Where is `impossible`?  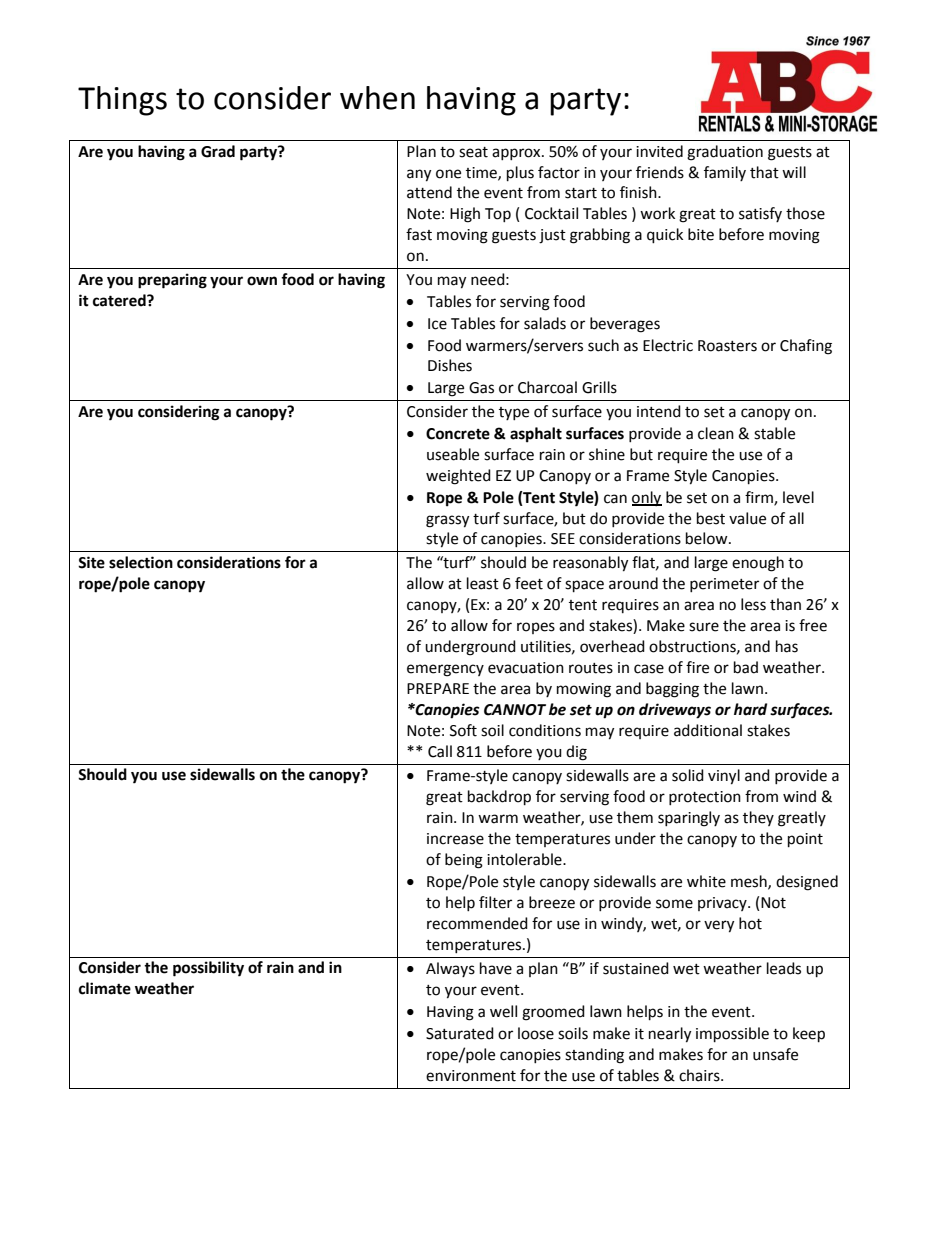
impossible is located at coordinates (732, 1035).
